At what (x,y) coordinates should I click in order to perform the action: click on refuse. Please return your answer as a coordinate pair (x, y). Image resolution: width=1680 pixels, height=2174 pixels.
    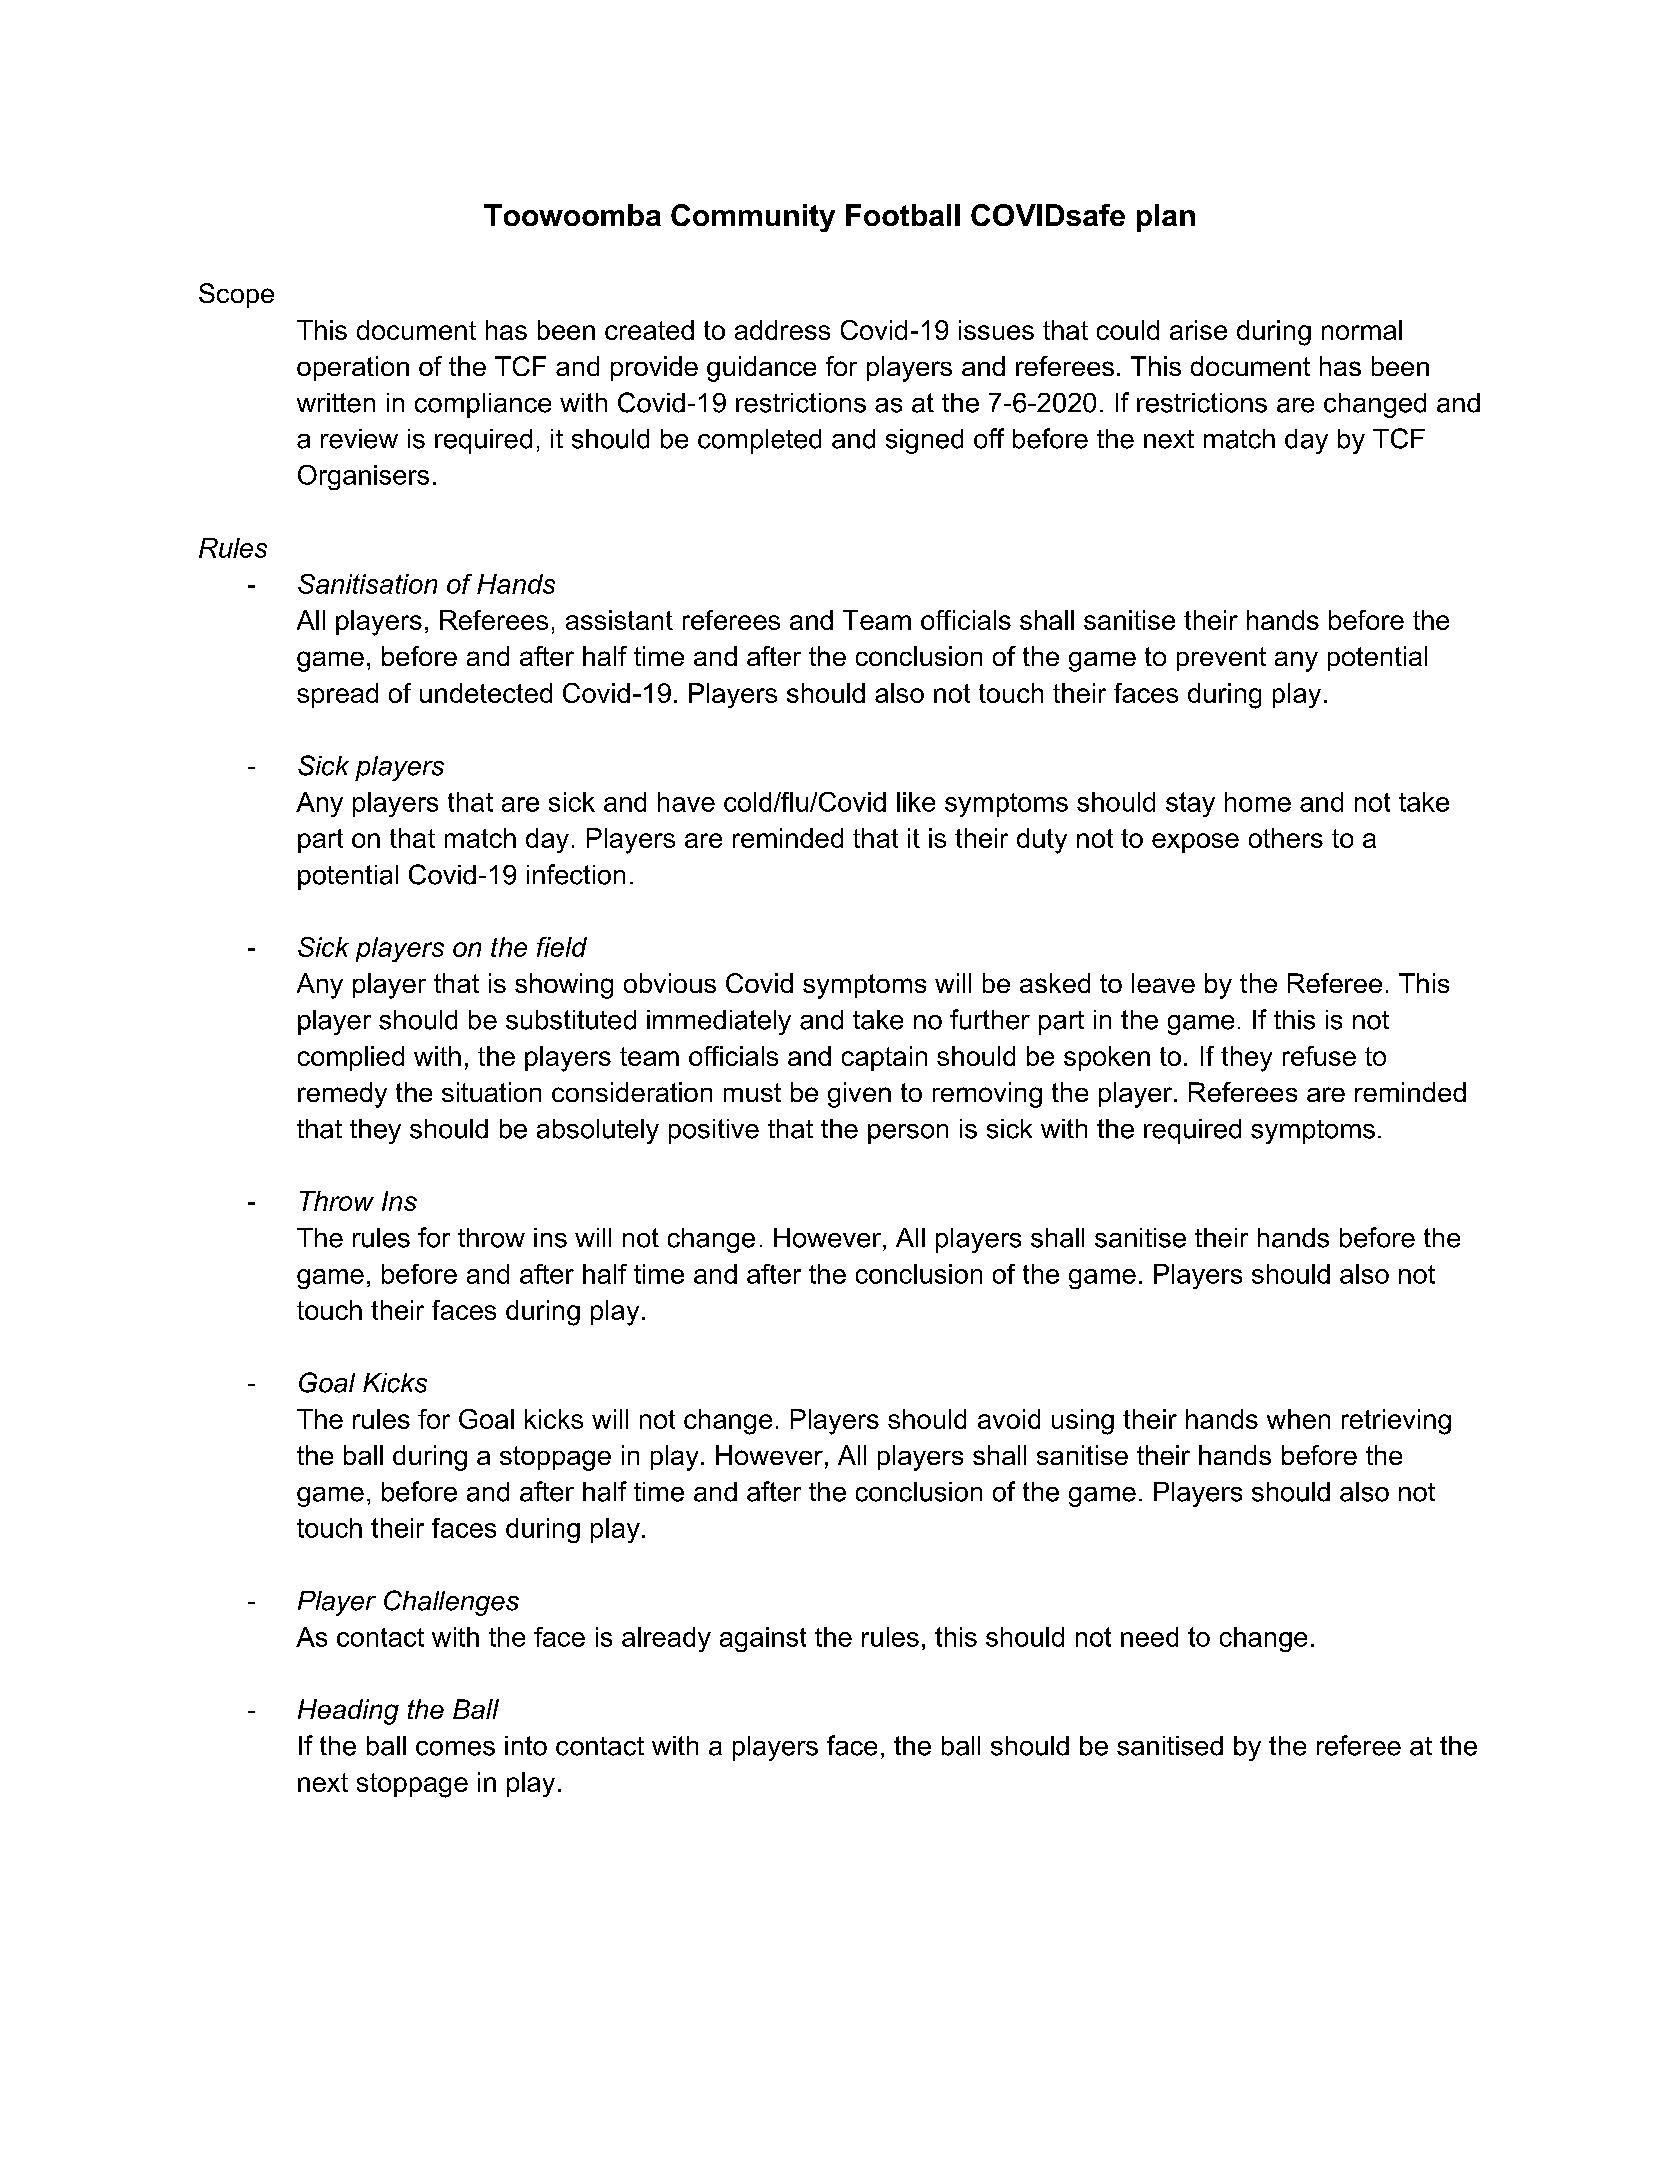
    Looking at the image, I should click on (1319, 1056).
